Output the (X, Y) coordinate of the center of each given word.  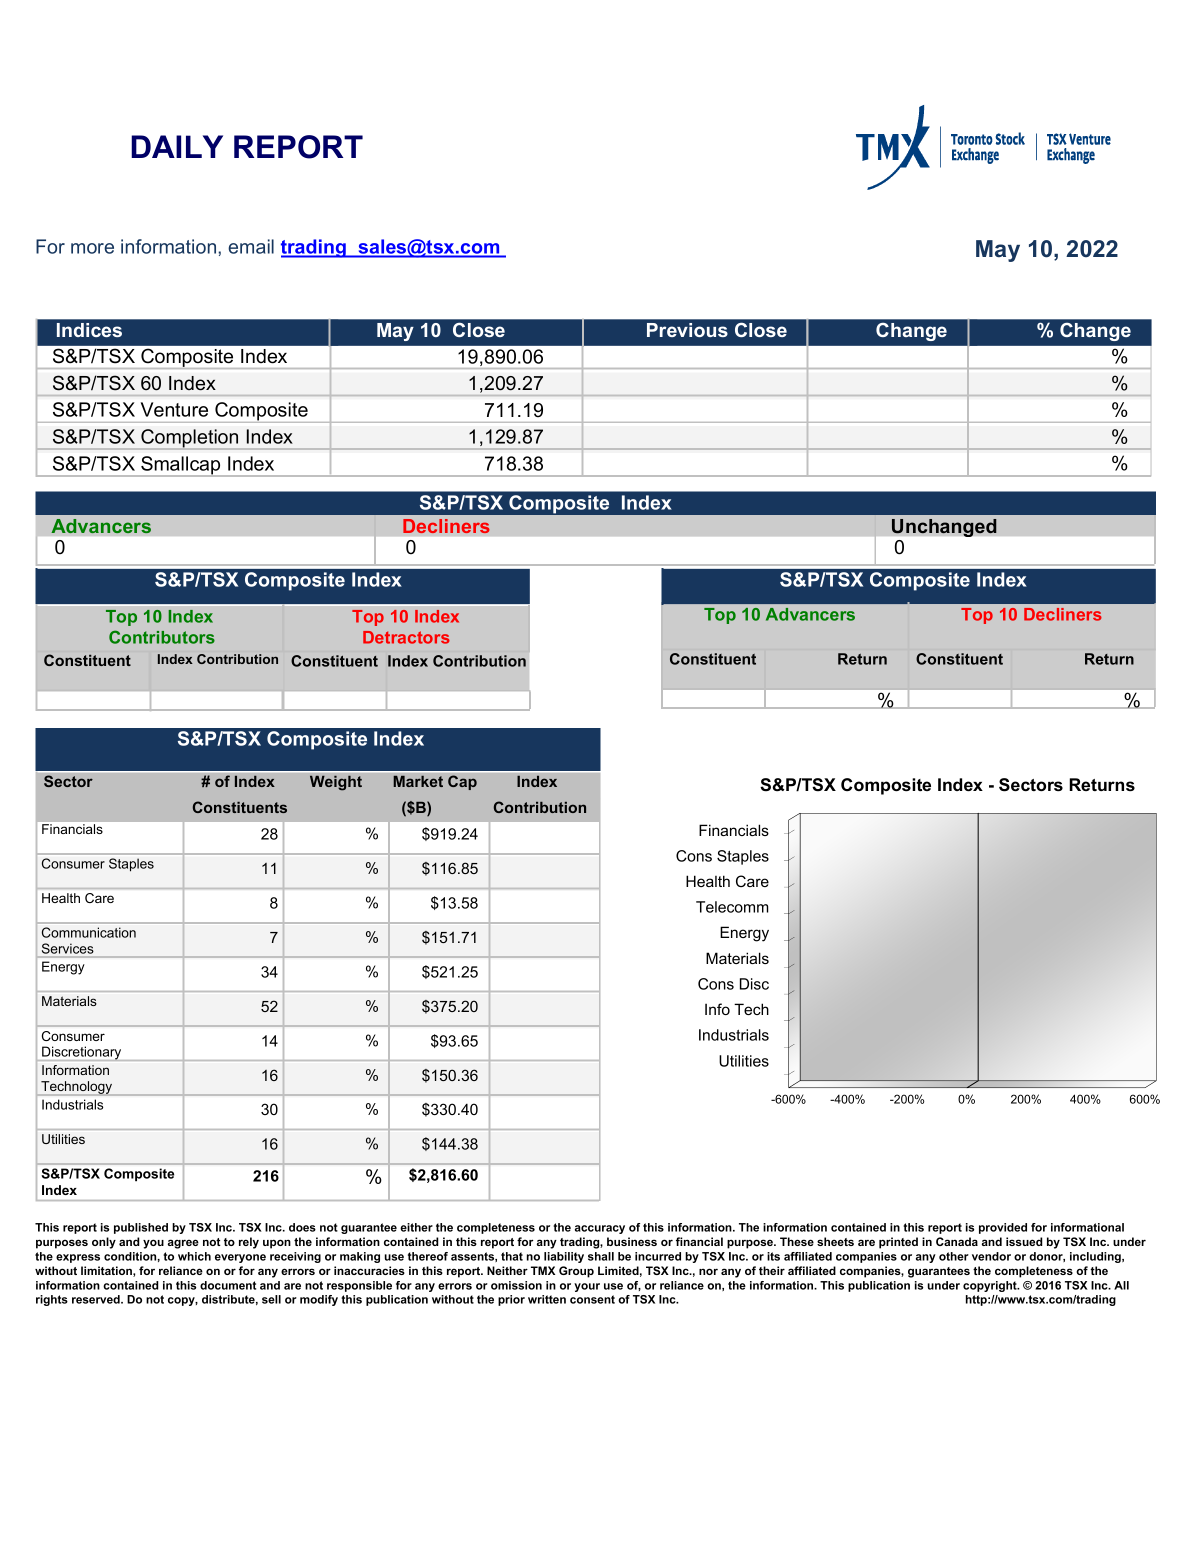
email (251, 246)
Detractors (406, 637)
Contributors (162, 637)
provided (1003, 1228)
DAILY (177, 146)
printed (898, 1243)
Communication (89, 932)
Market (418, 781)
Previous (687, 330)
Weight (336, 783)
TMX (543, 1270)
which (194, 1256)
